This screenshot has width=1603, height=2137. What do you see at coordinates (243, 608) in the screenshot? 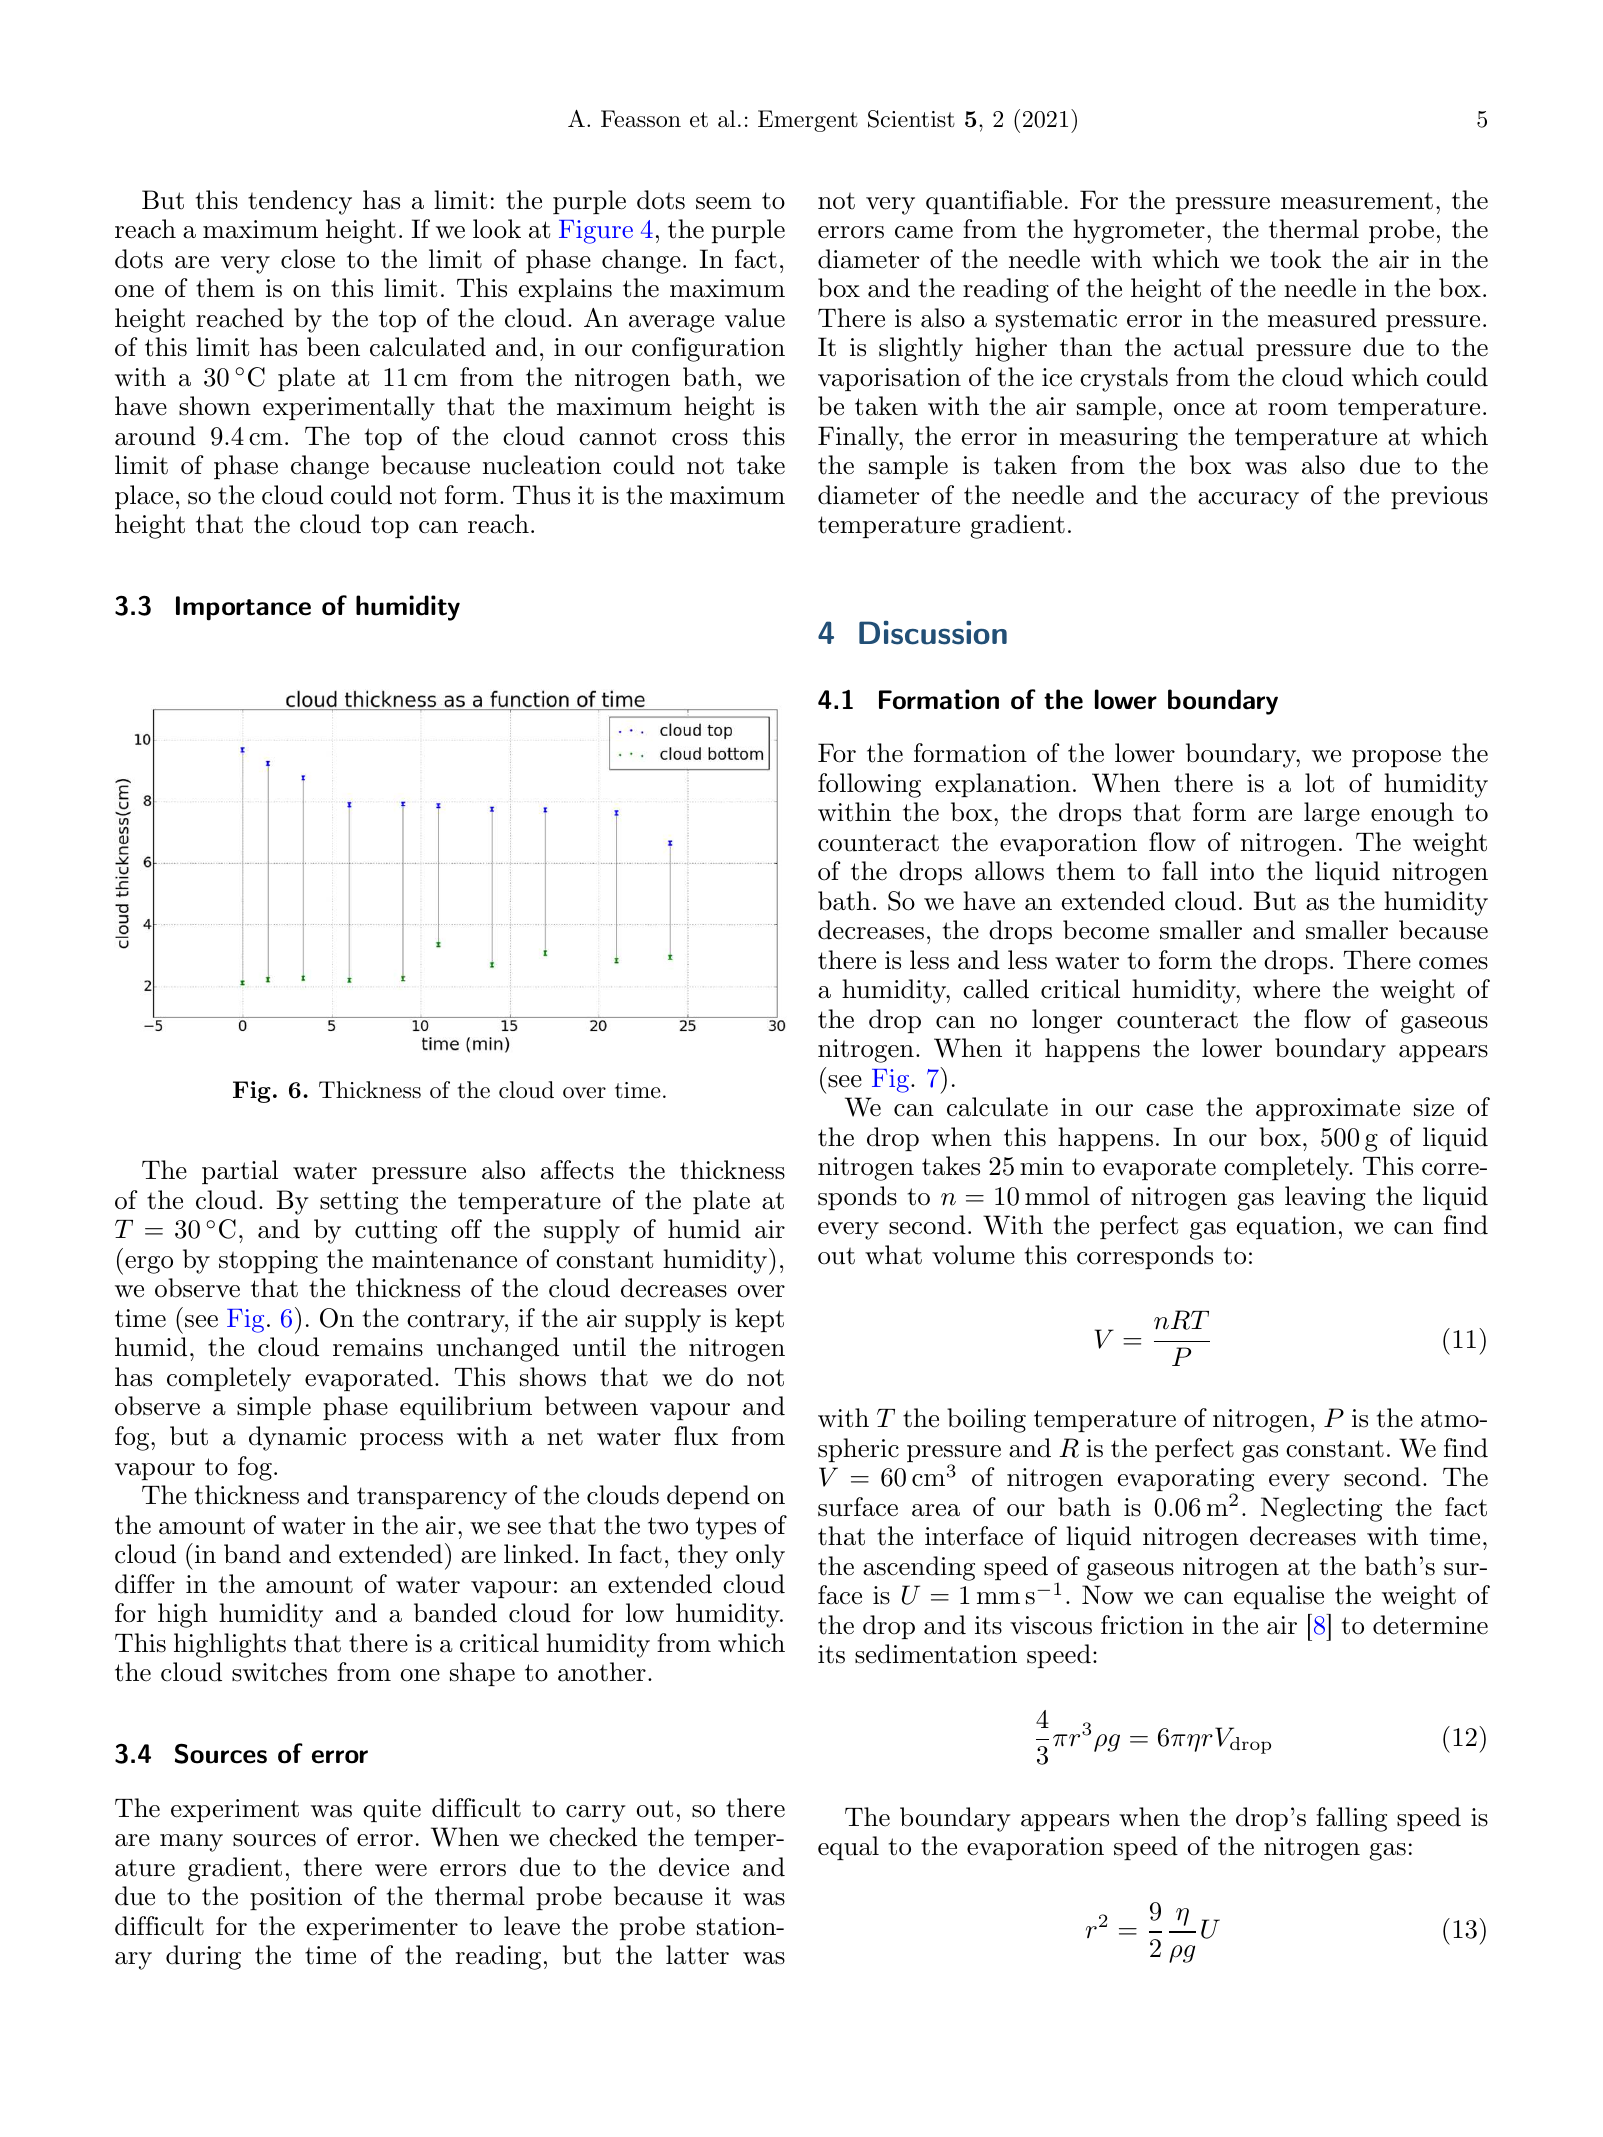
I see `Importance` at bounding box center [243, 608].
